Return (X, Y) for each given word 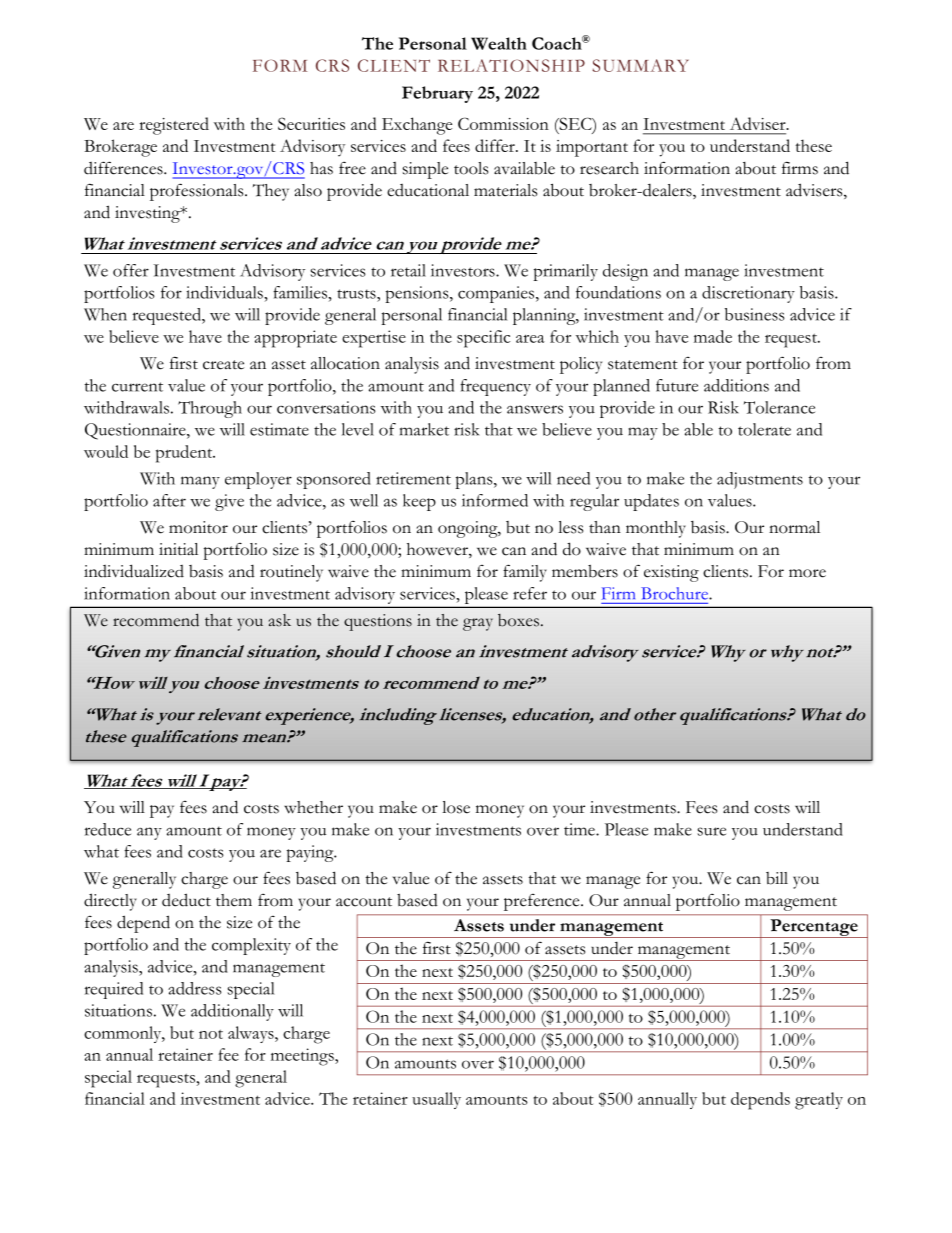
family (525, 573)
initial (178, 549)
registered (174, 126)
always (252, 1034)
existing (671, 573)
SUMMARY (640, 65)
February (437, 94)
